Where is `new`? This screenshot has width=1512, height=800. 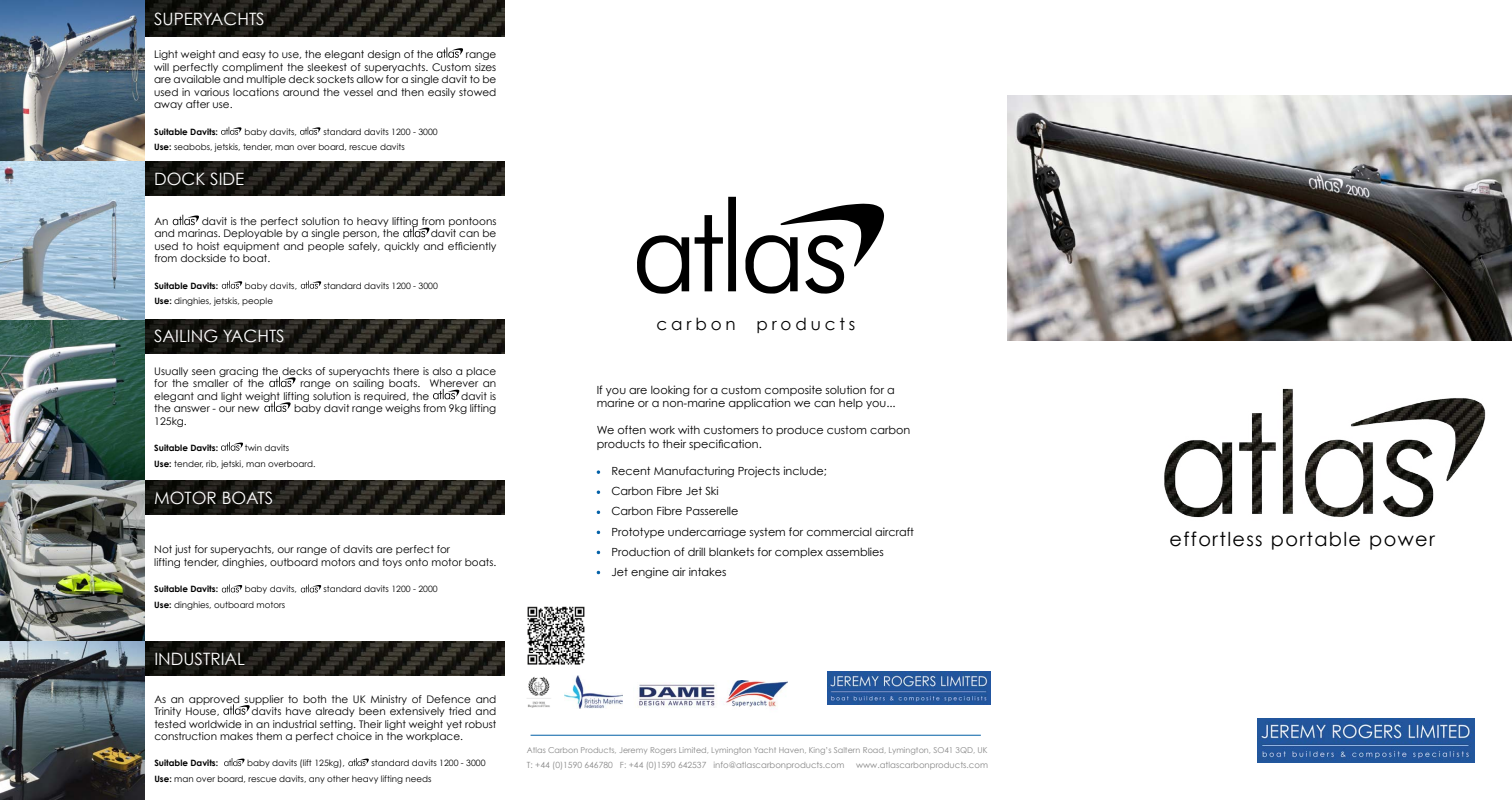 new is located at coordinates (248, 409).
